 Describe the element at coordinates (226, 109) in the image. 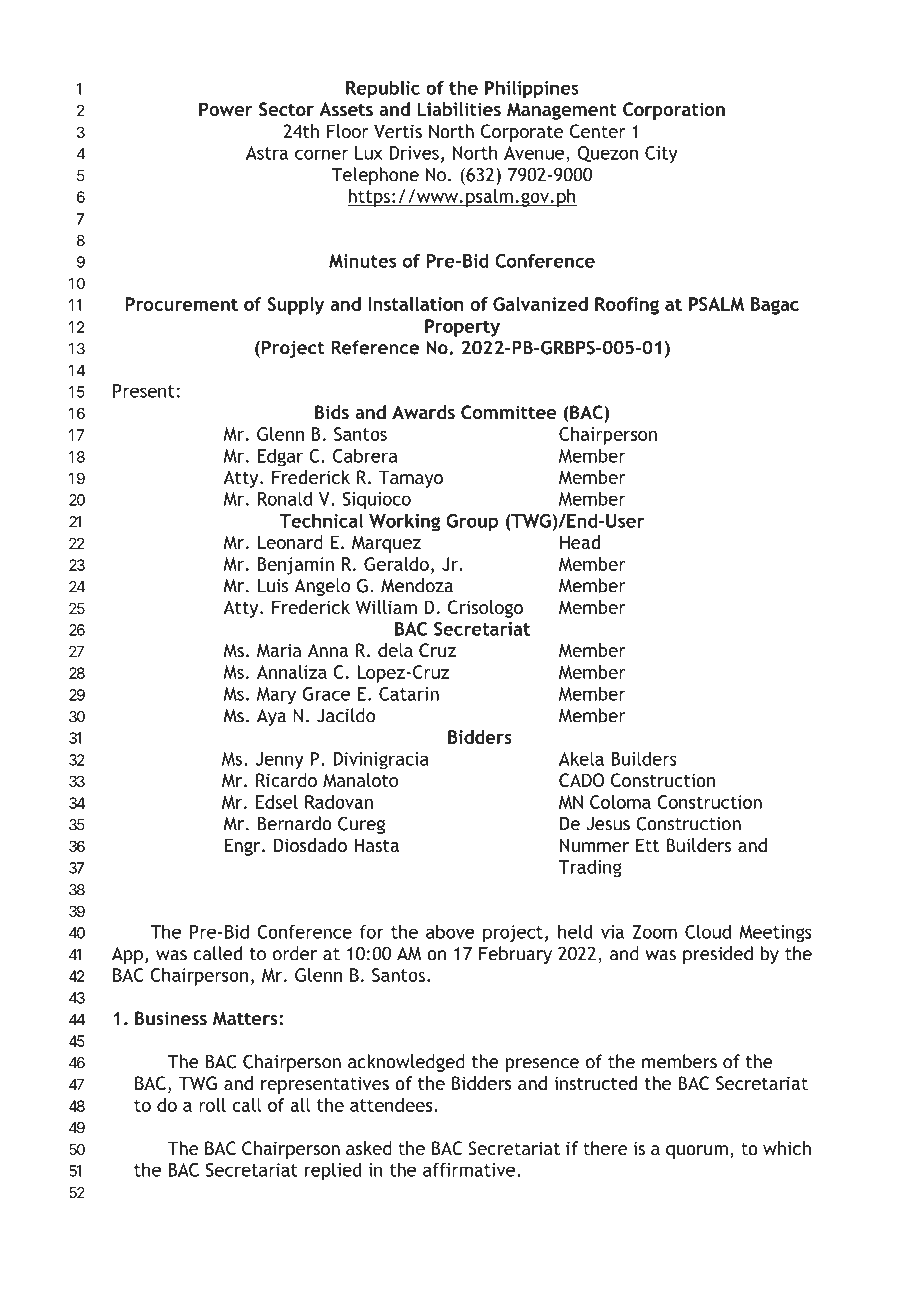

I see `Power` at that location.
